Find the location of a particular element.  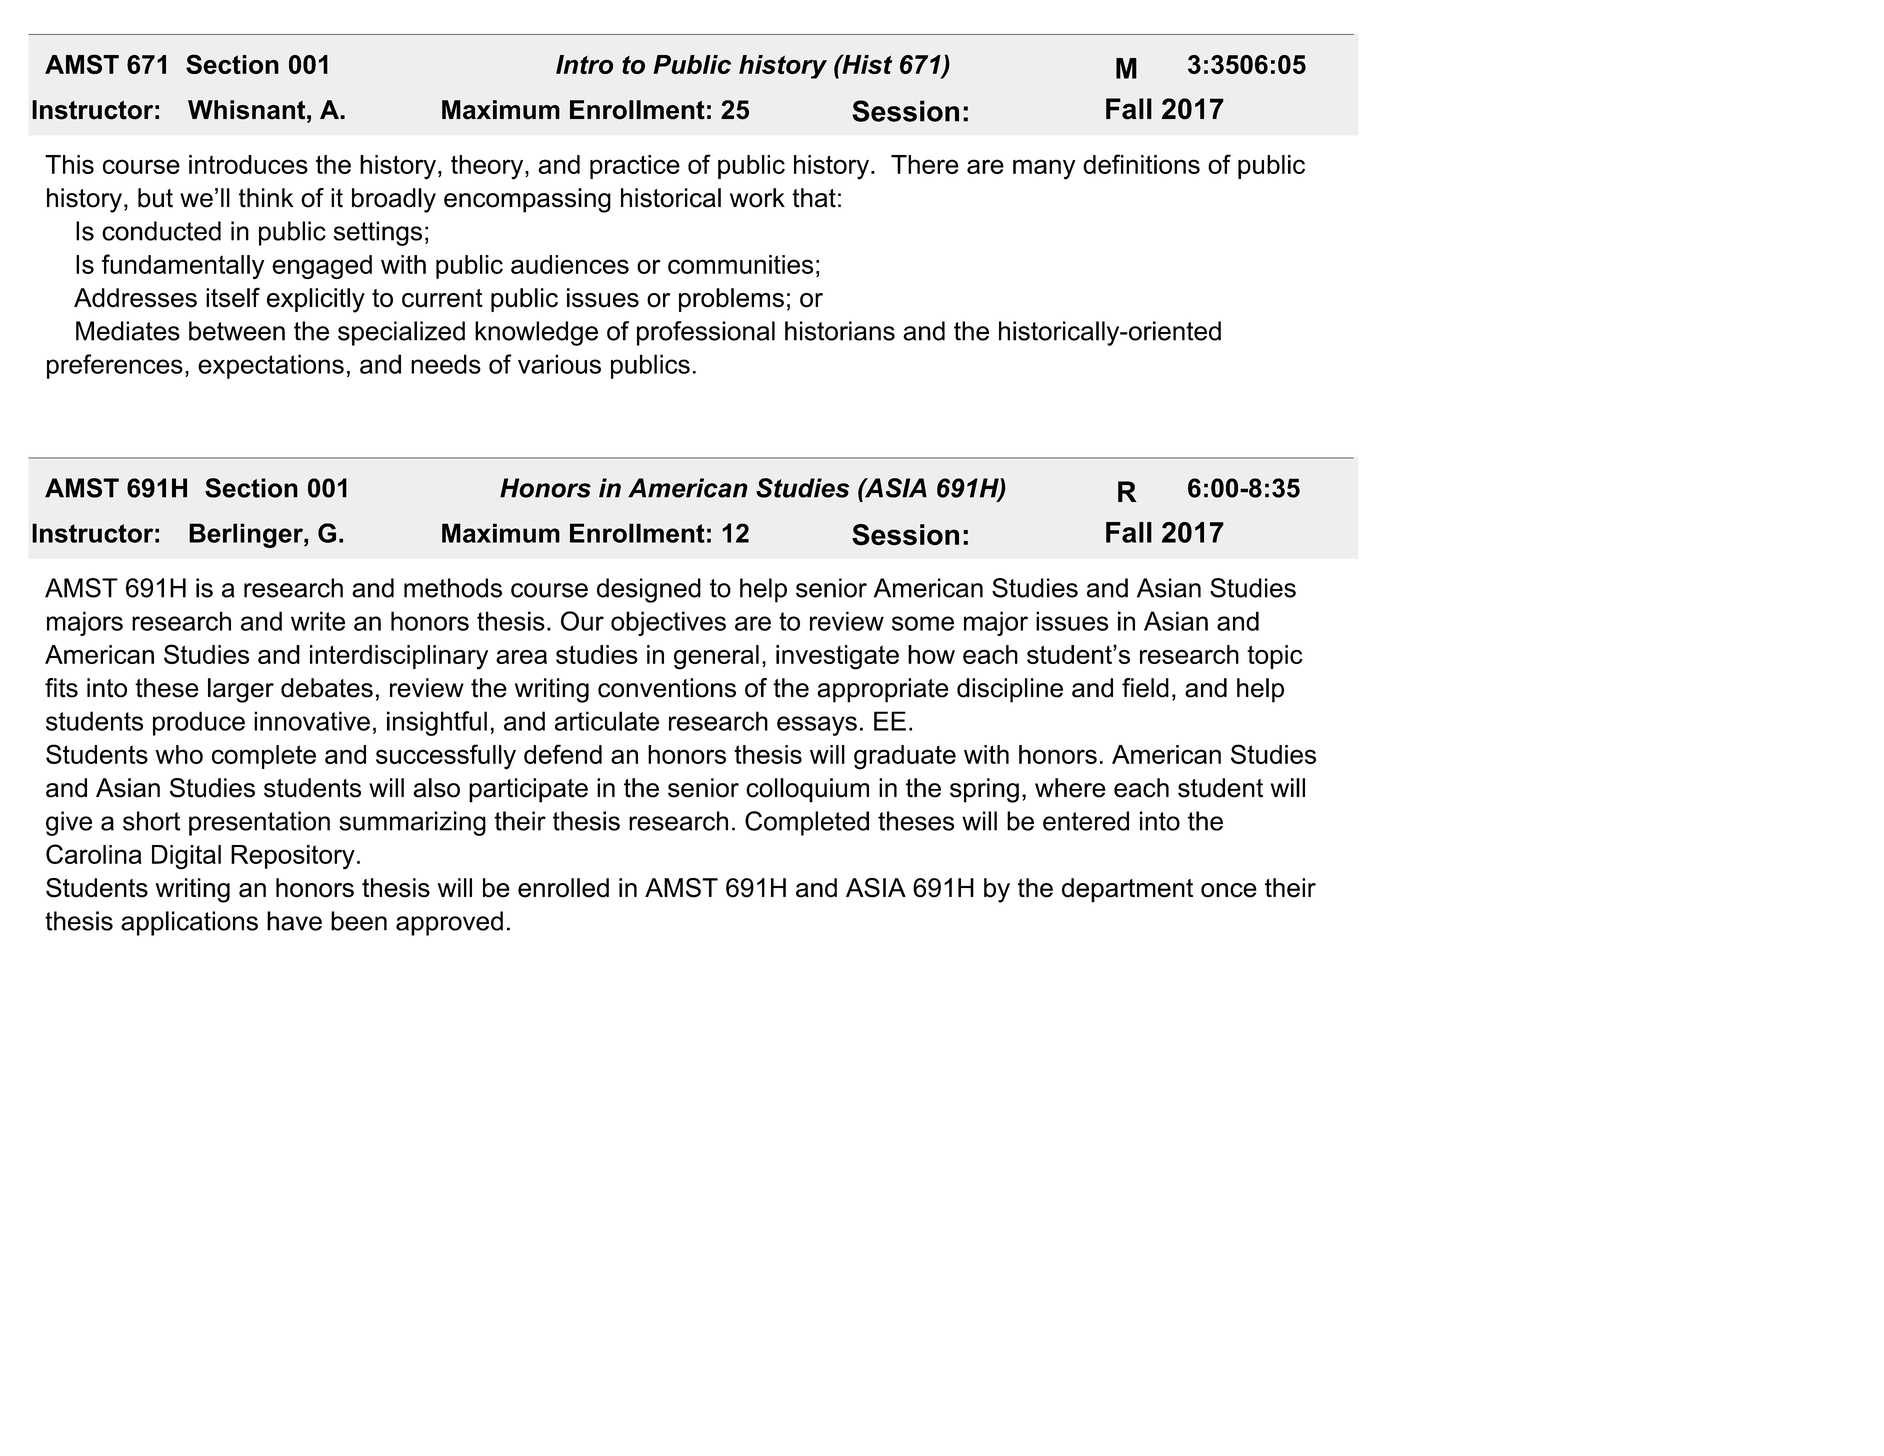

applications is located at coordinates (189, 923).
